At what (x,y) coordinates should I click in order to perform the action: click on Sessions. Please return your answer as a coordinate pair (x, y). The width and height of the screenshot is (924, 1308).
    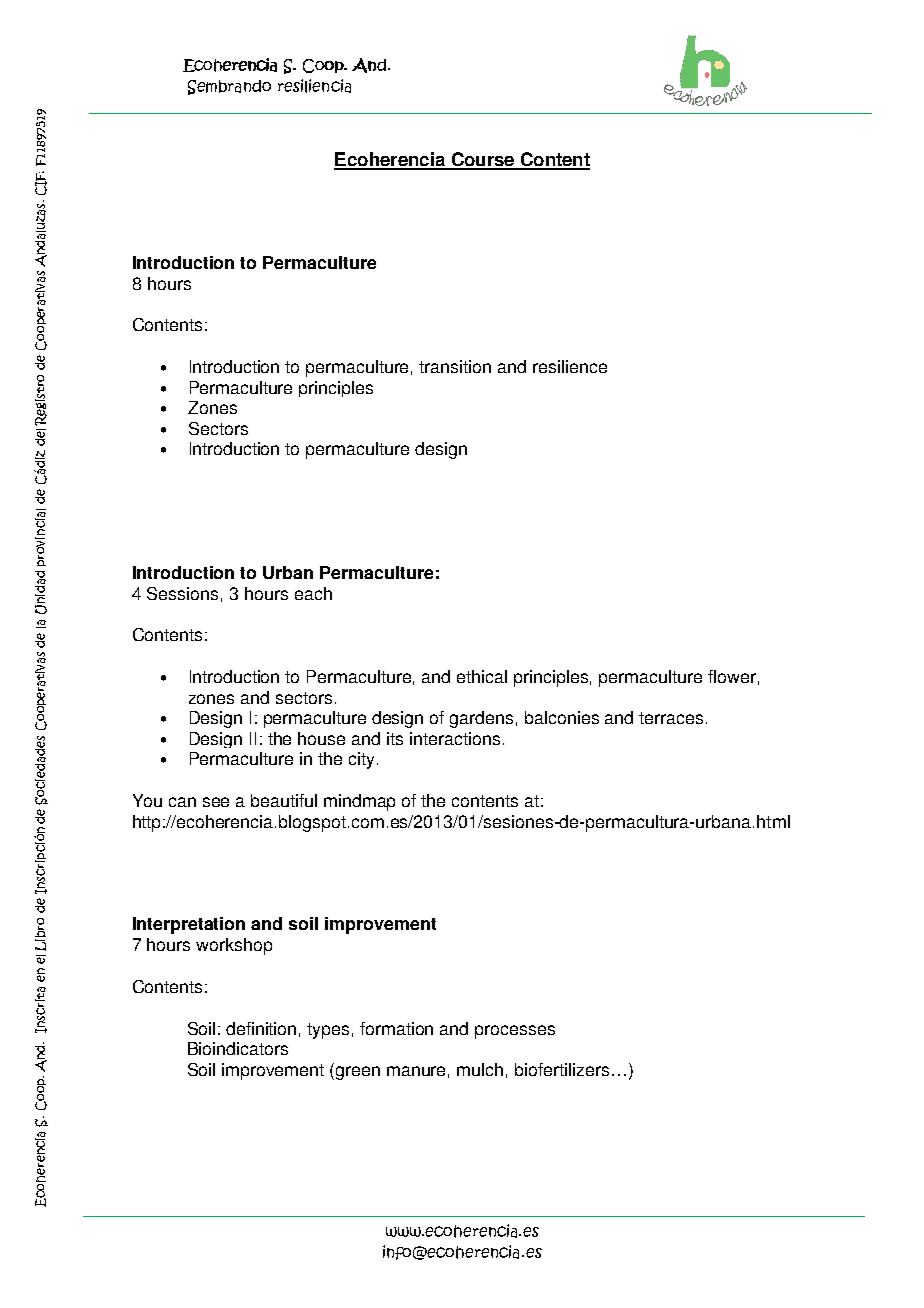
    Looking at the image, I should click on (182, 593).
